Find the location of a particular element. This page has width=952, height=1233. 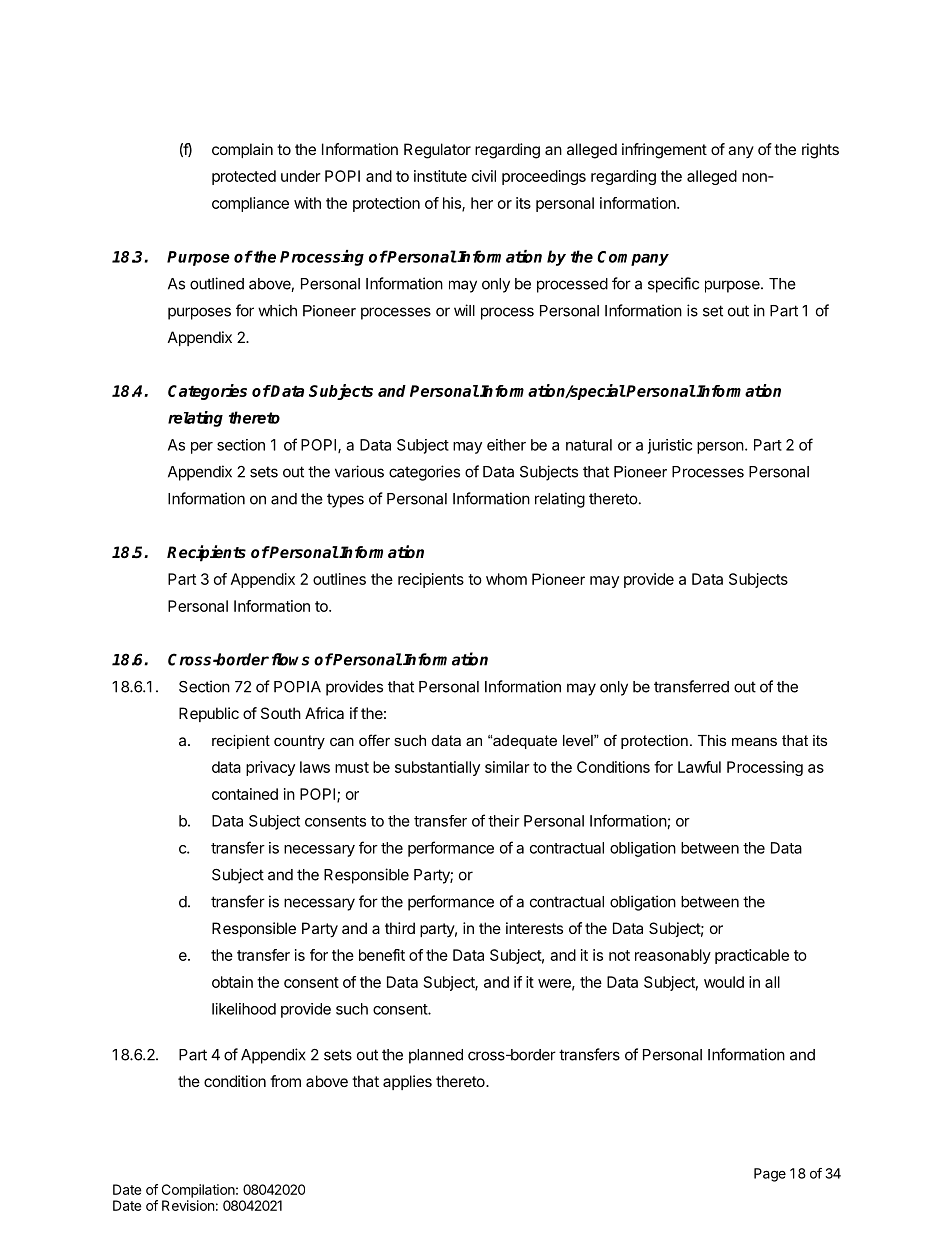

rights is located at coordinates (820, 151).
